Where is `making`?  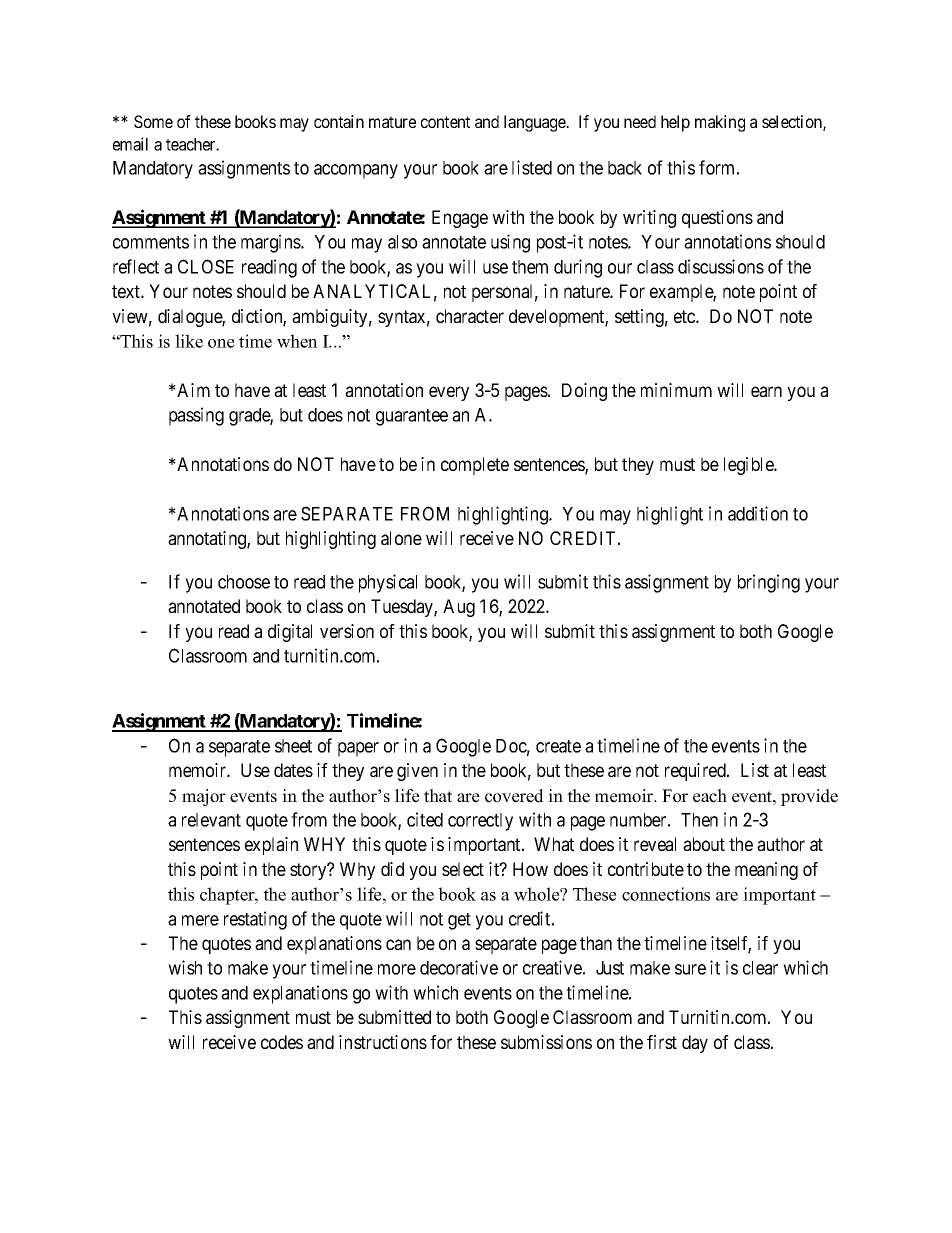
making is located at coordinates (720, 123).
